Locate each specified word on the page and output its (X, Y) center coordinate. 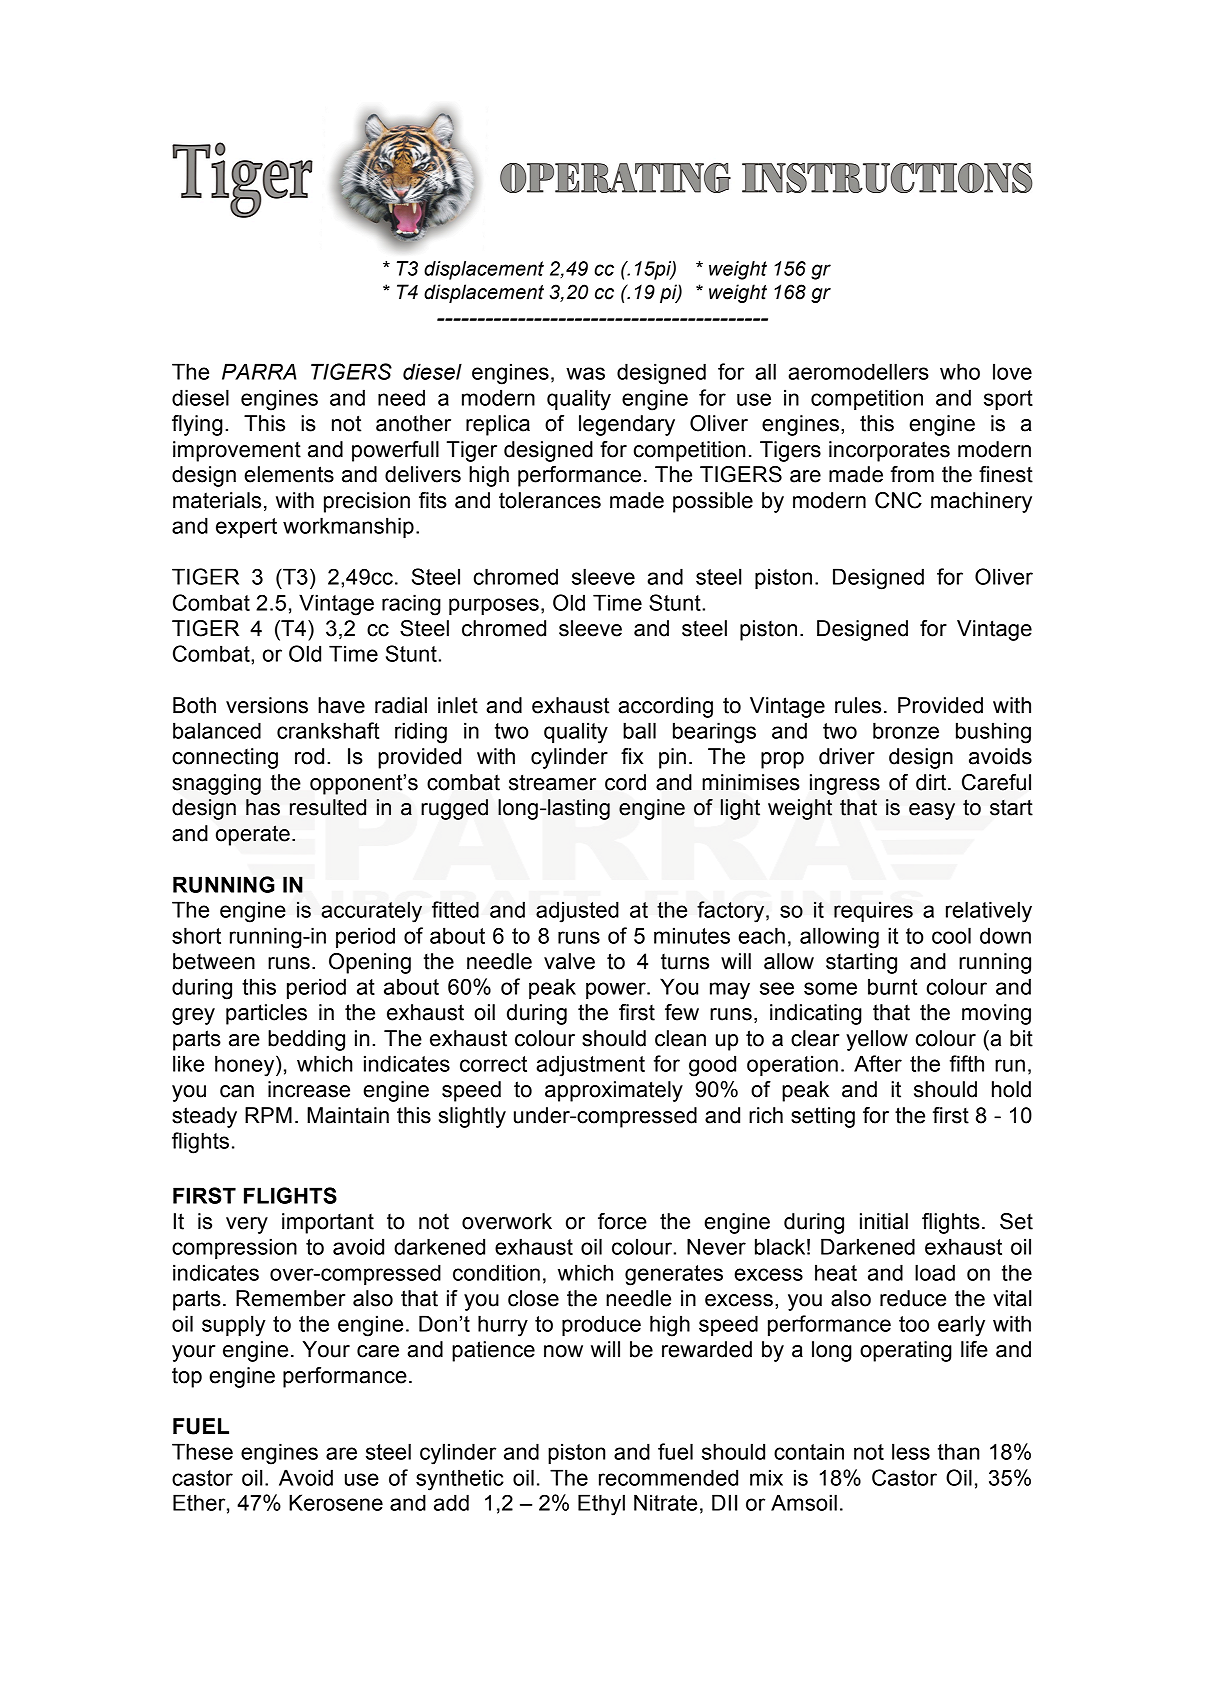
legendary (627, 425)
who (960, 371)
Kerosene (336, 1502)
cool (951, 935)
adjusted (577, 912)
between (214, 961)
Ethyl (601, 1505)
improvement (237, 451)
